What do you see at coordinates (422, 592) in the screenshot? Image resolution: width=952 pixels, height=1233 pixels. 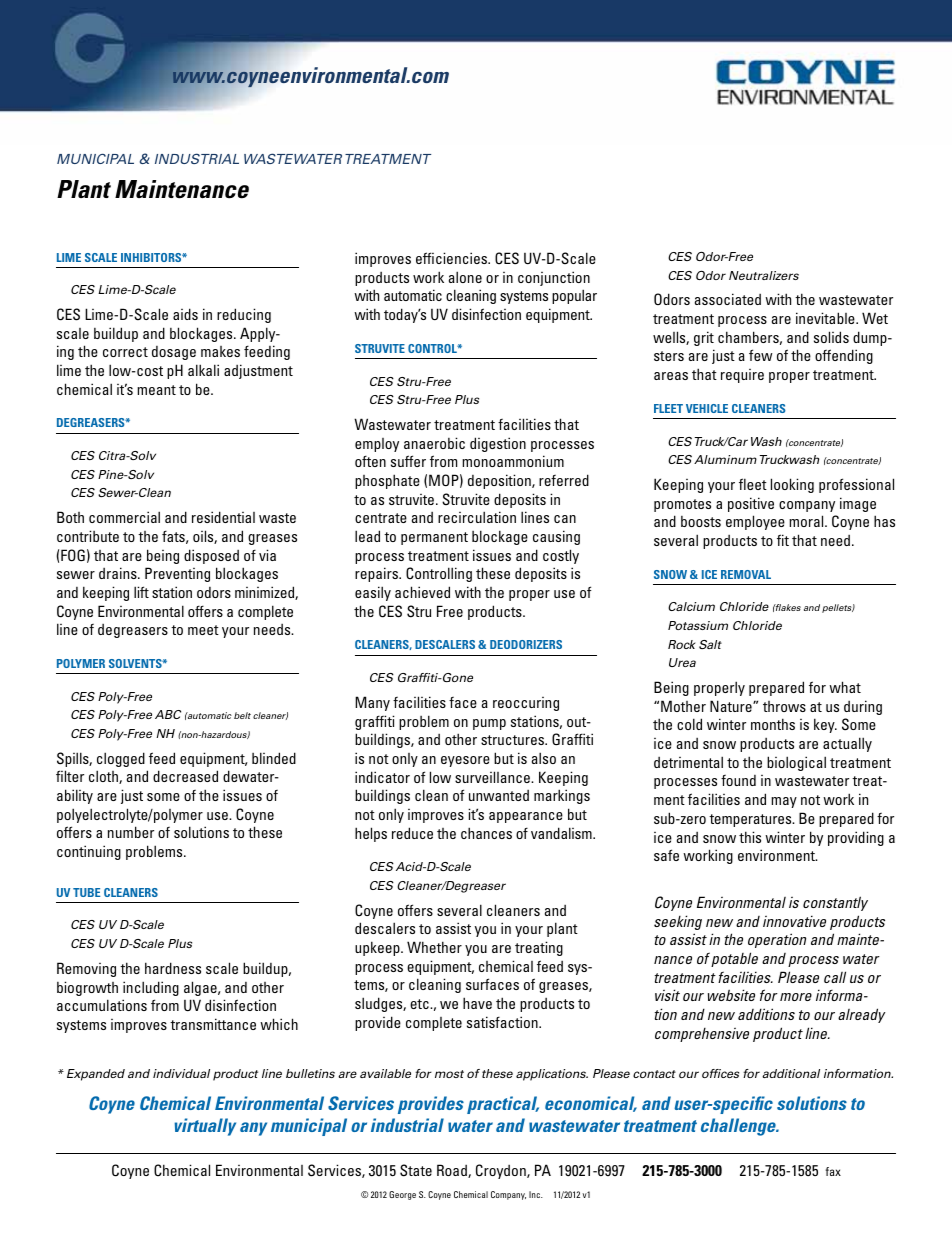 I see `achieved` at bounding box center [422, 592].
